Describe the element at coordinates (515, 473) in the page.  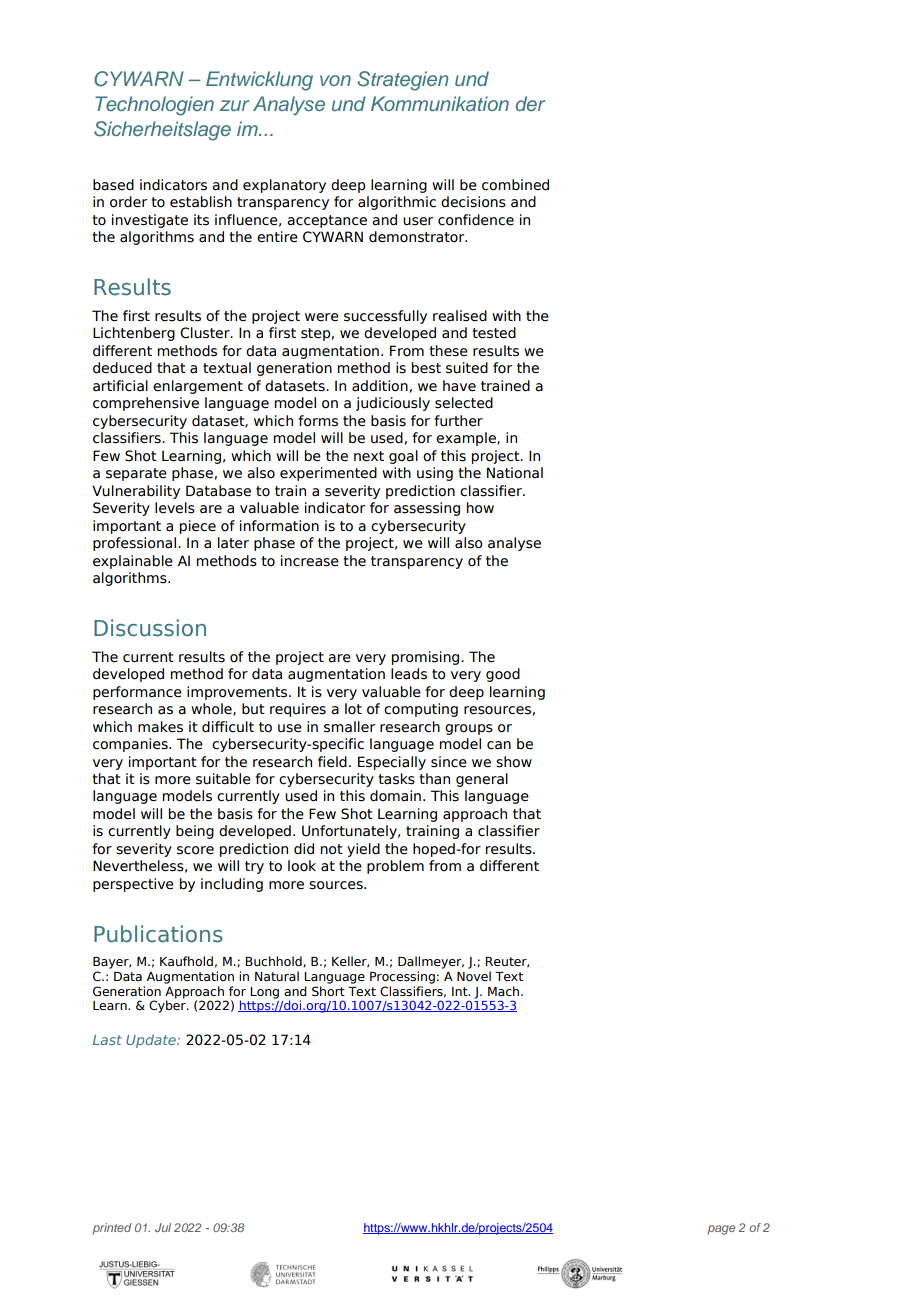
I see `National` at that location.
